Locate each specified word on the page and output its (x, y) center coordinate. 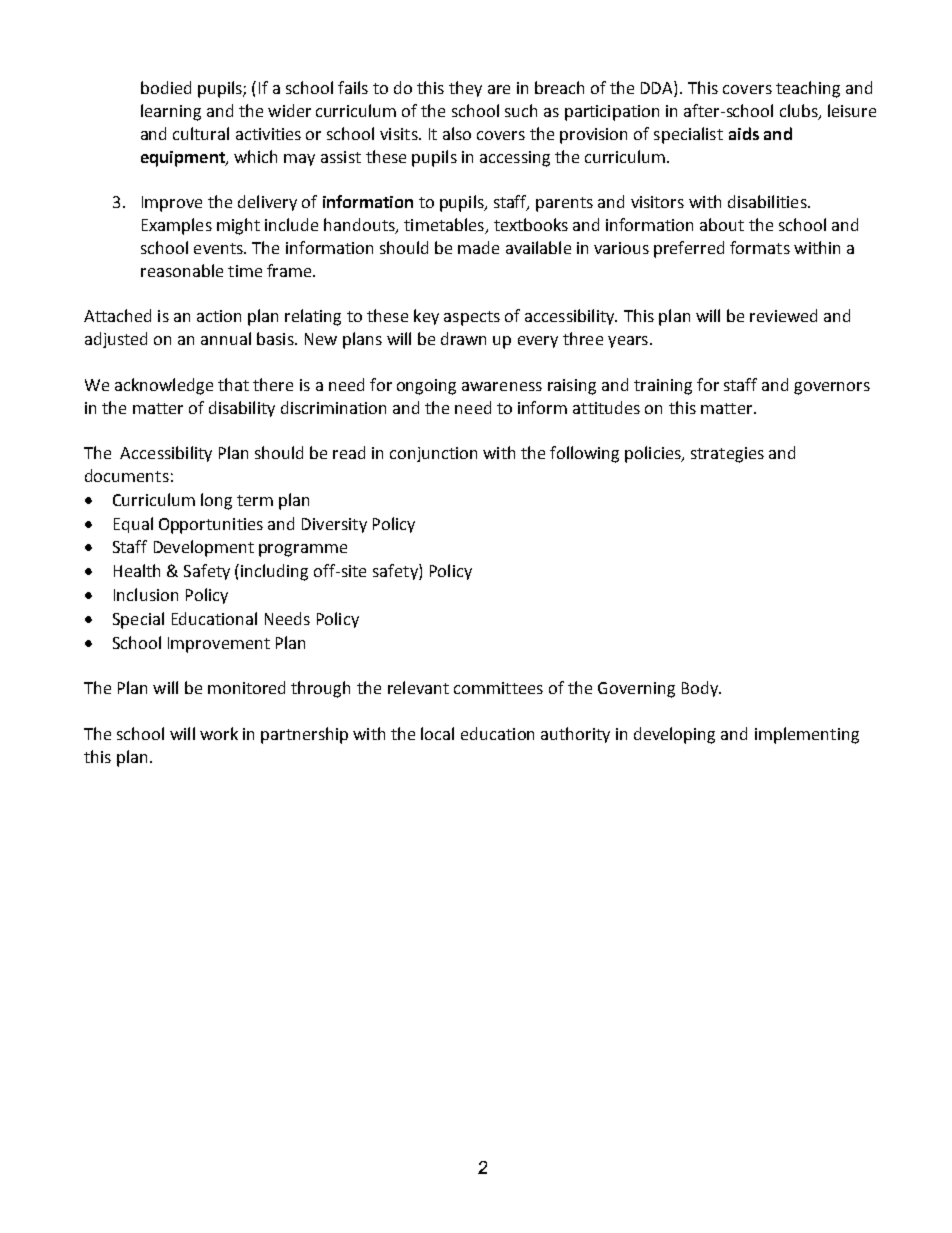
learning (171, 112)
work (219, 733)
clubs (800, 112)
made (478, 247)
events (219, 248)
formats (760, 247)
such (521, 110)
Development (204, 548)
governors (832, 388)
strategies (727, 455)
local (437, 733)
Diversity (334, 525)
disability (242, 409)
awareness (502, 386)
